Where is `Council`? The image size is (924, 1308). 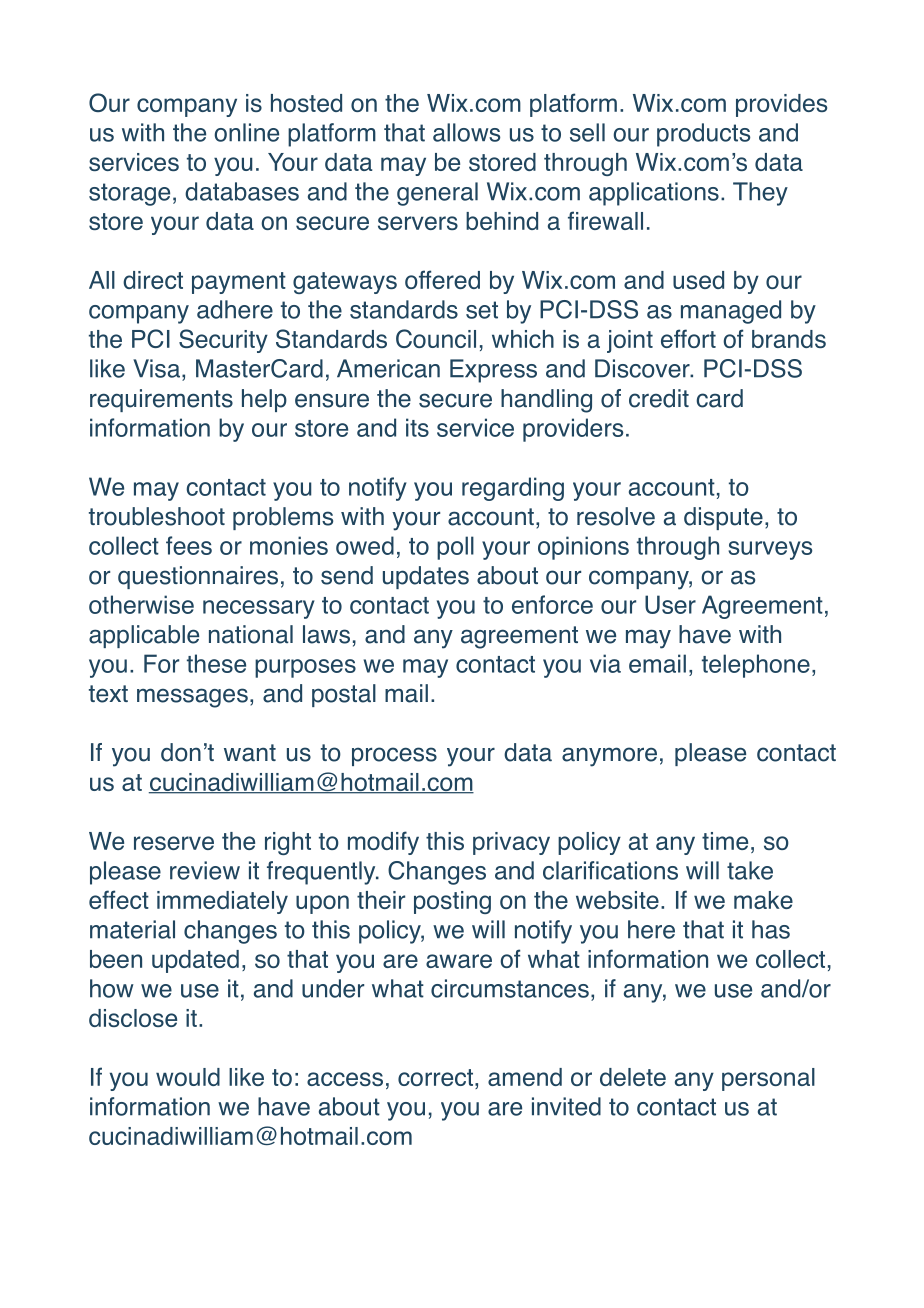 Council is located at coordinates (436, 338).
